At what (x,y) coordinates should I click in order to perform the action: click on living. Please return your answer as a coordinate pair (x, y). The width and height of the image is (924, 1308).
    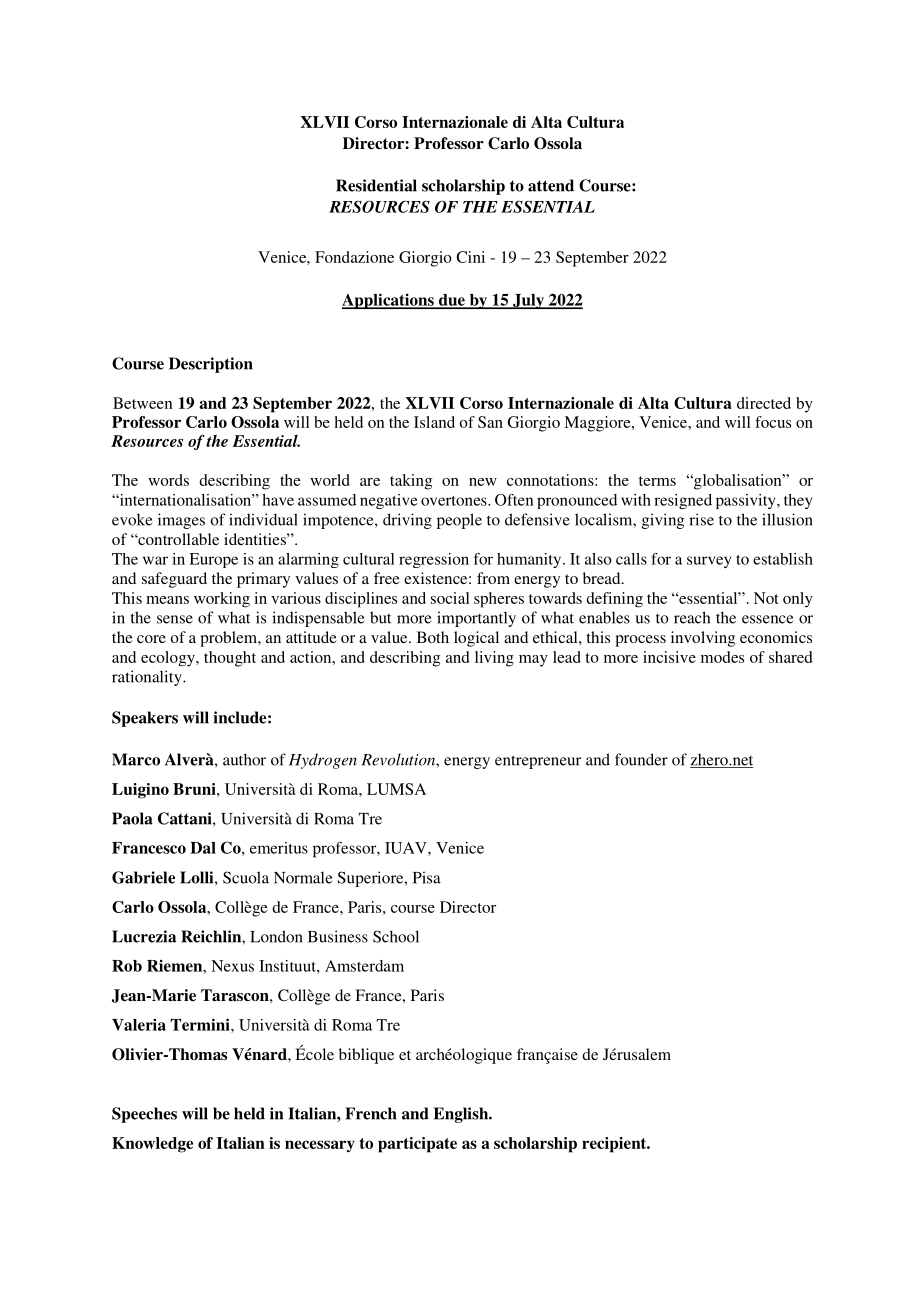
    Looking at the image, I should click on (494, 659).
